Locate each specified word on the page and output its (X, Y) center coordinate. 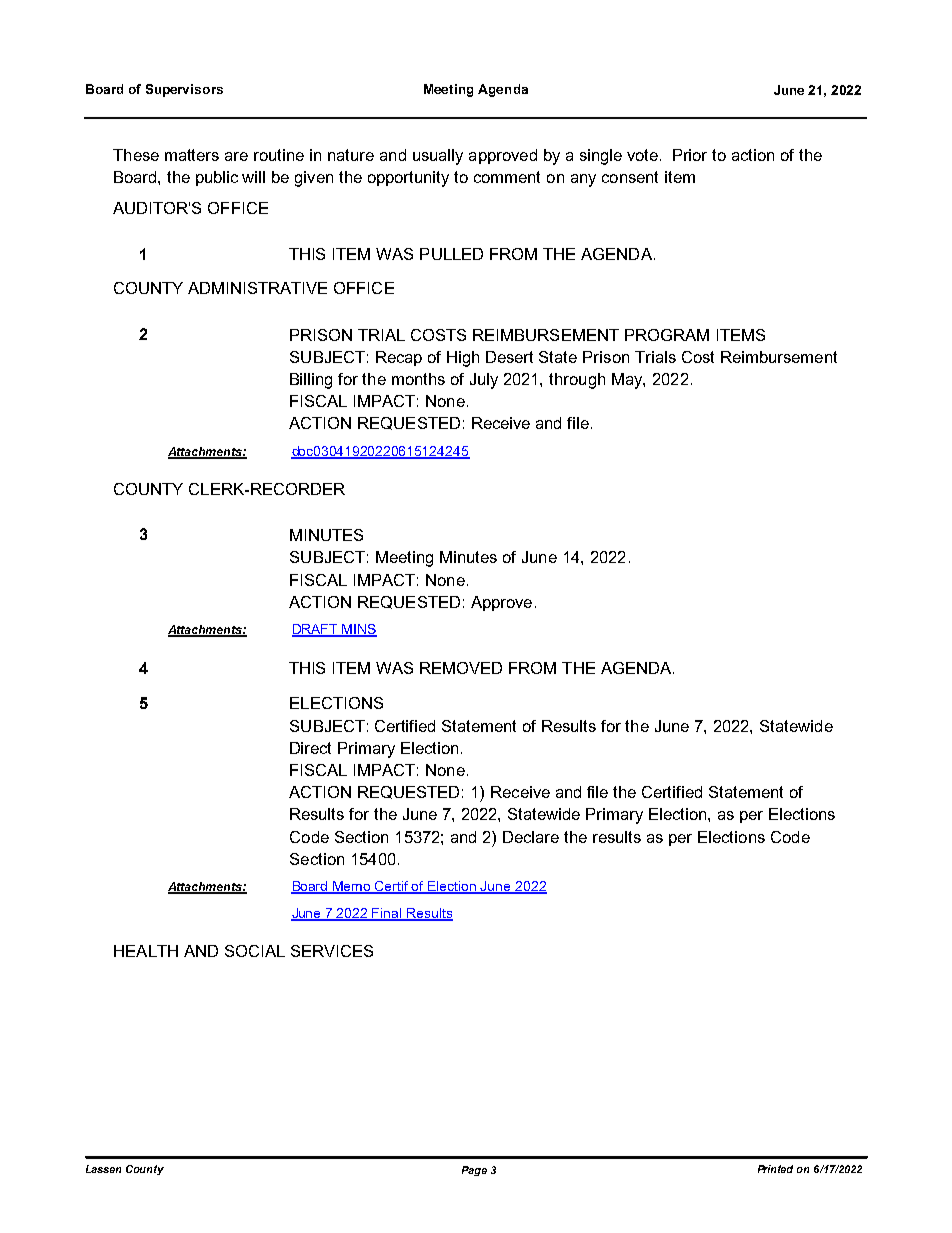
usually (438, 157)
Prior (690, 155)
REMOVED (461, 668)
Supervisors (184, 90)
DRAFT (316, 630)
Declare (531, 837)
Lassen (103, 1169)
